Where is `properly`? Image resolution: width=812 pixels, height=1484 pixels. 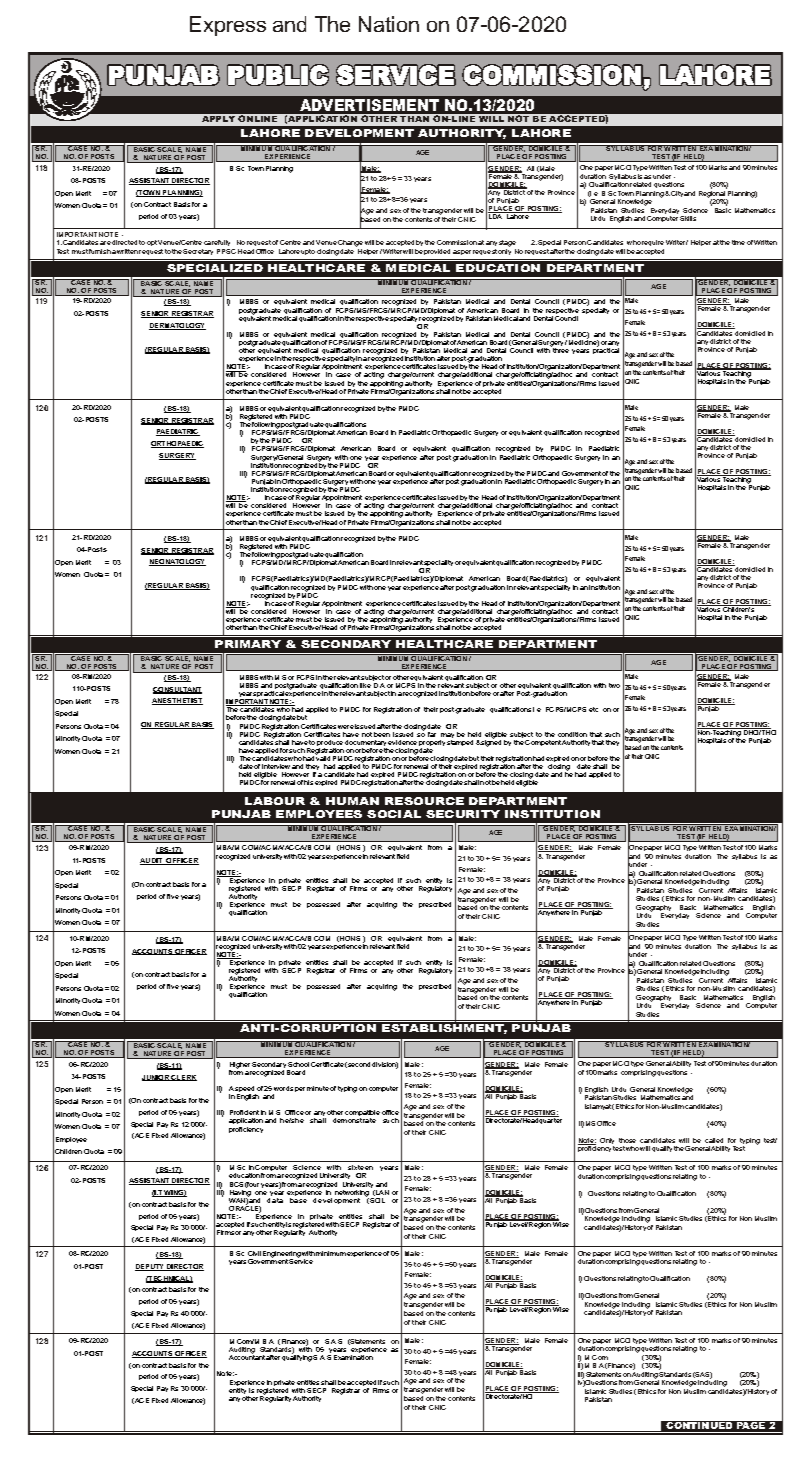 properly is located at coordinates (432, 744).
